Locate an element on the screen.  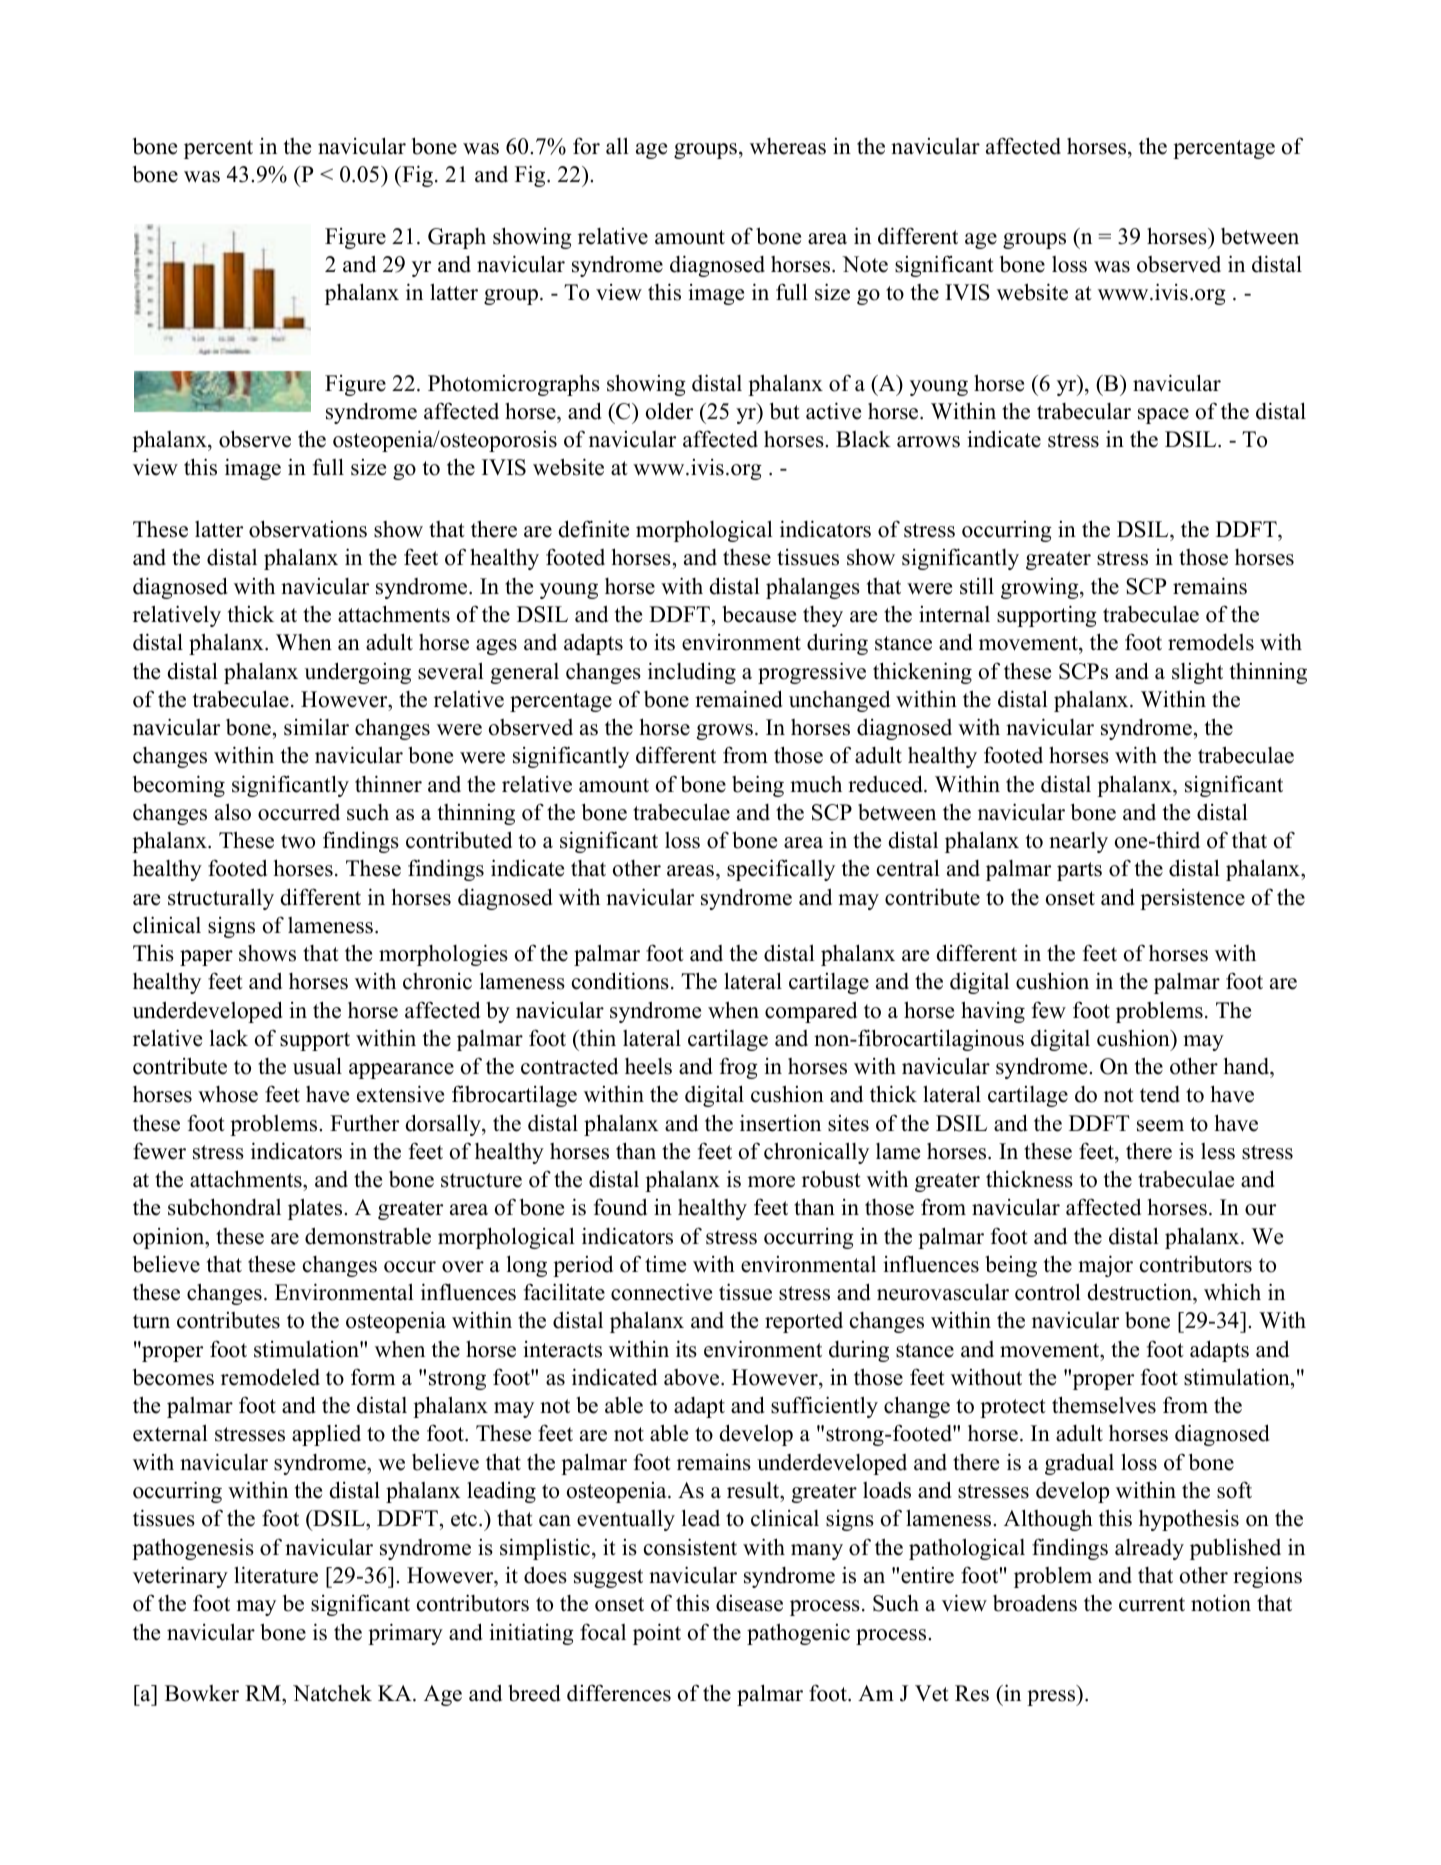
whereas is located at coordinates (788, 146).
